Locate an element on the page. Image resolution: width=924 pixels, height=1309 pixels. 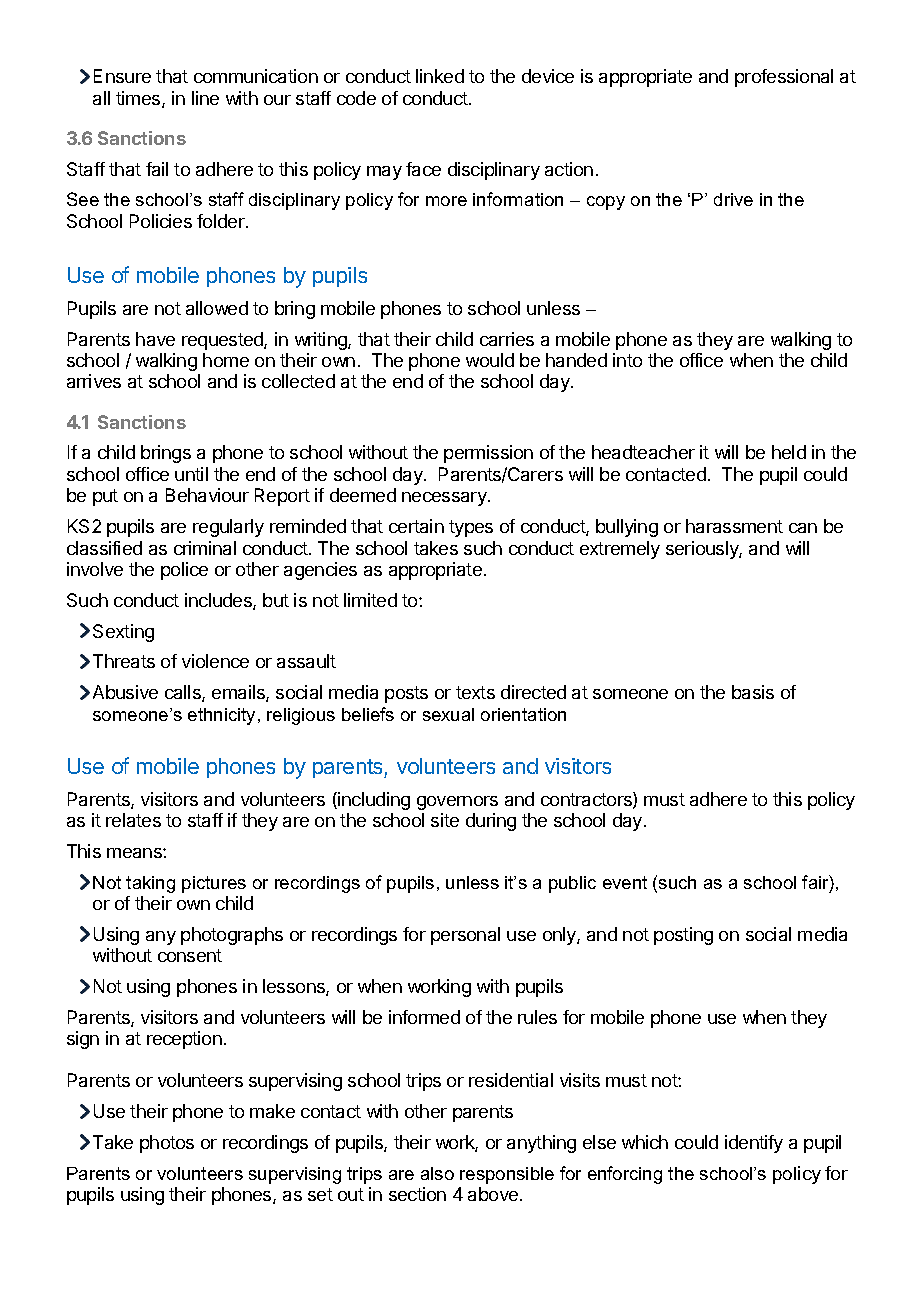
professional is located at coordinates (784, 78).
